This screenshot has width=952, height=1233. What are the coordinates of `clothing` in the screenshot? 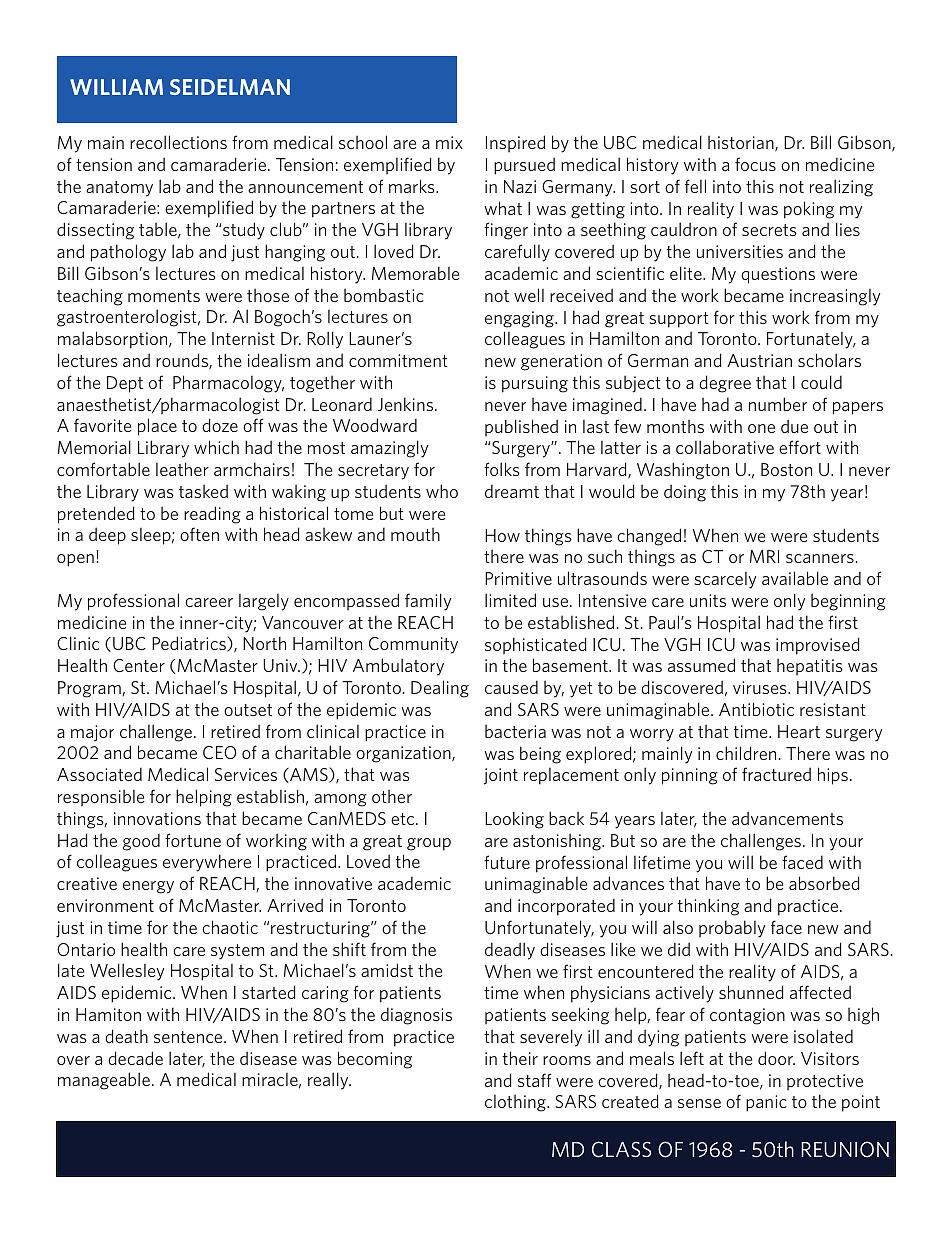 It's located at (516, 1103).
